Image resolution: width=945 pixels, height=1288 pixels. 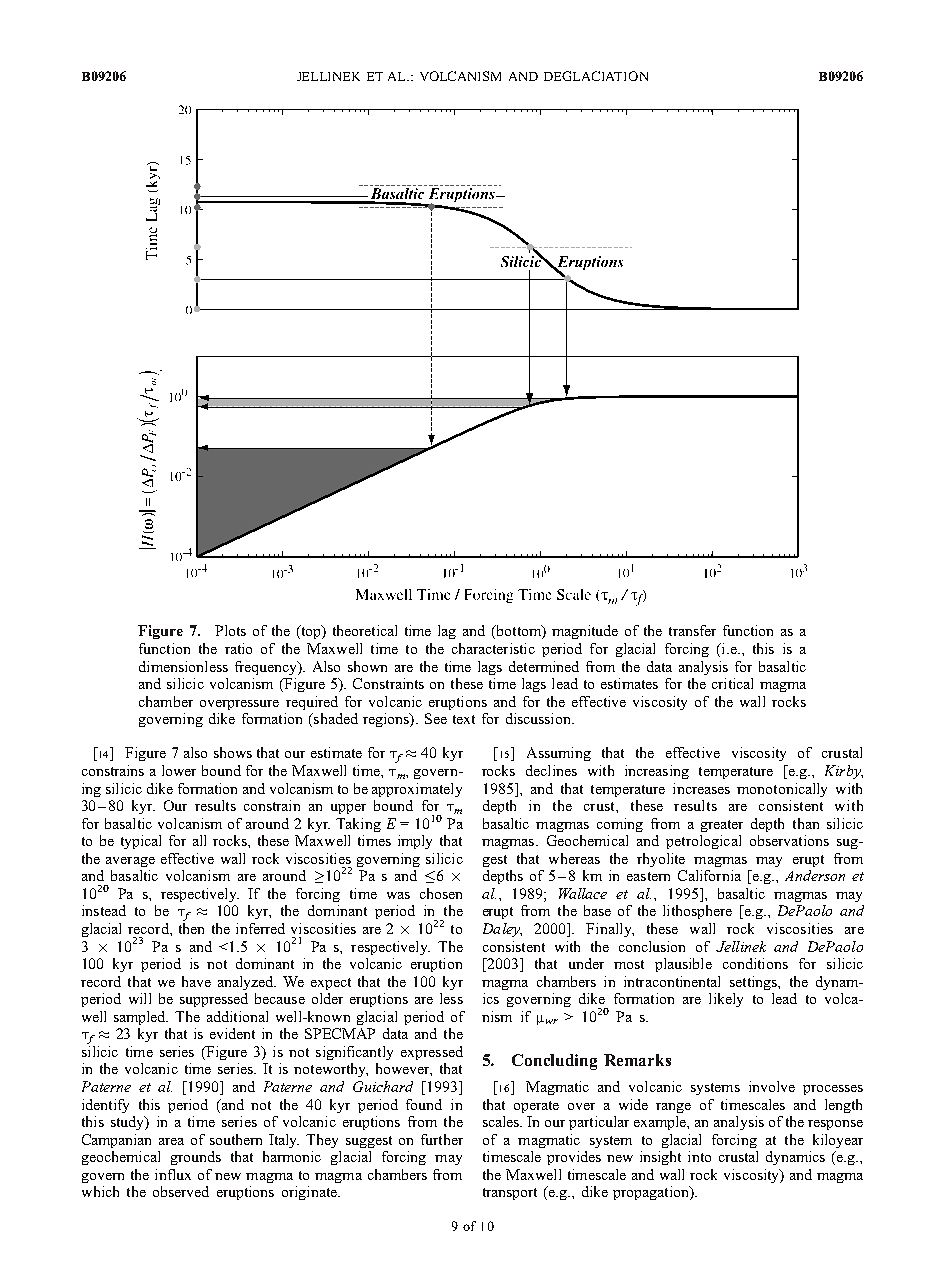 I want to click on influx, so click(x=173, y=1174).
